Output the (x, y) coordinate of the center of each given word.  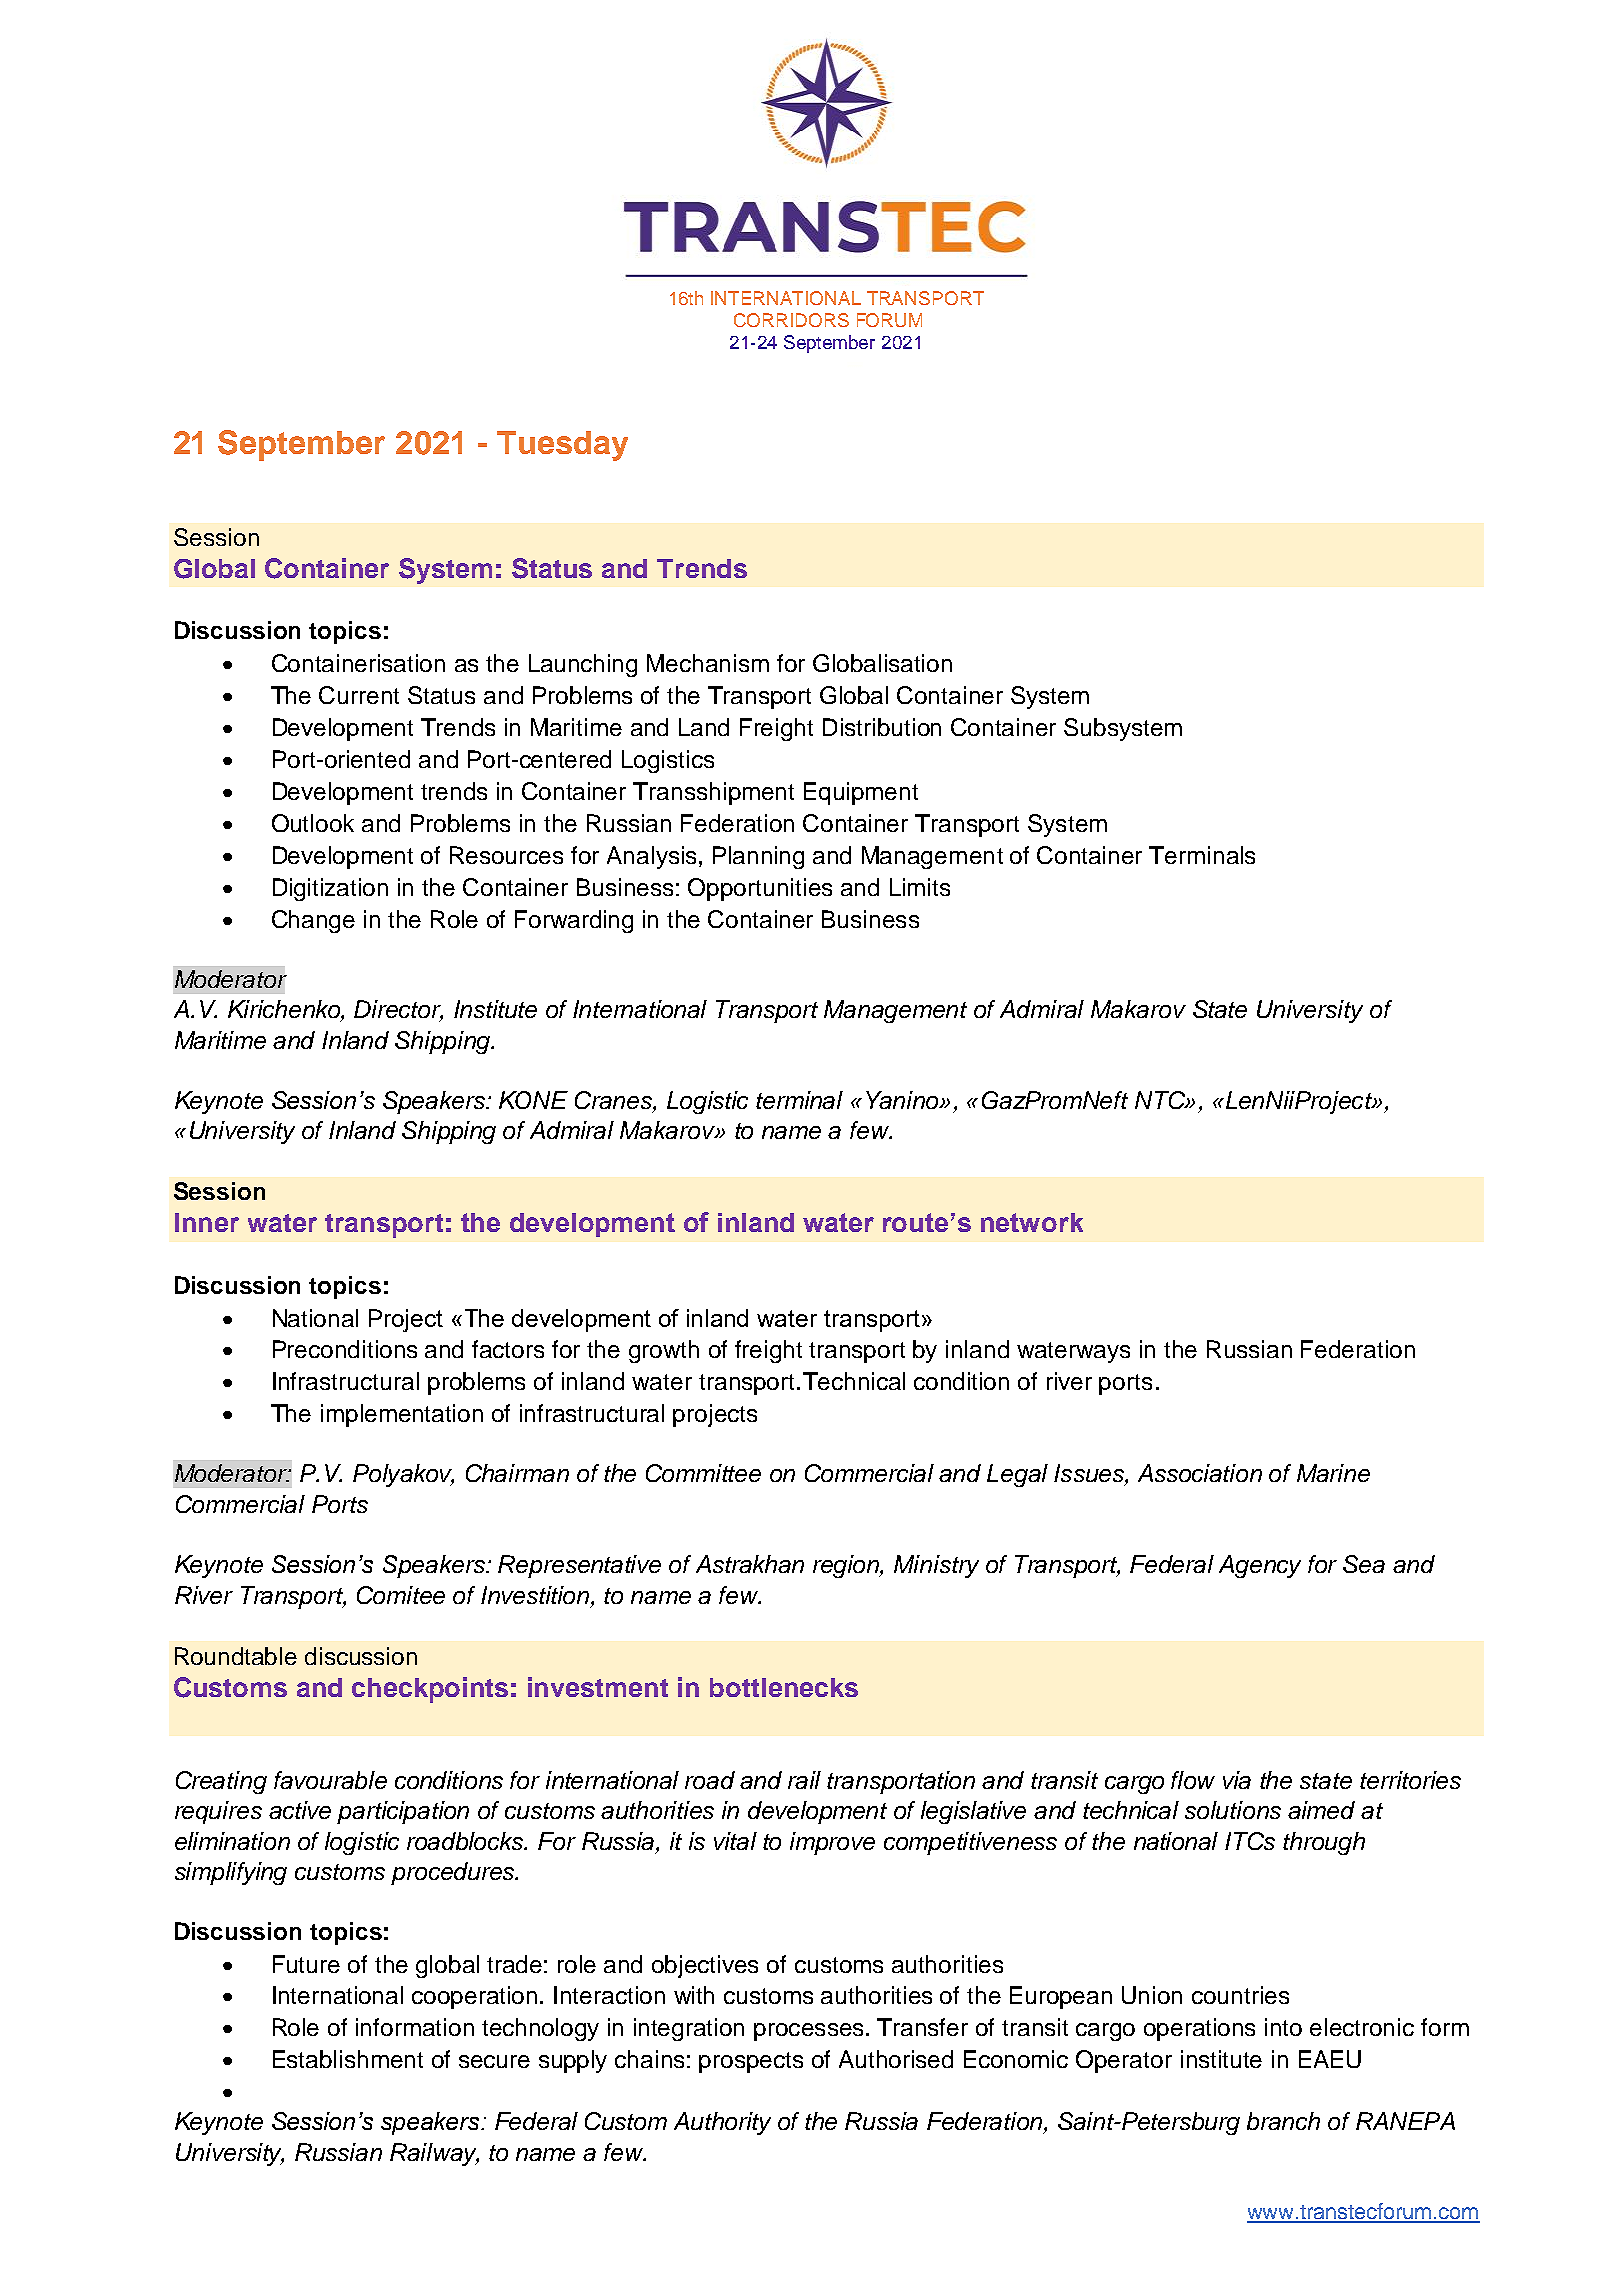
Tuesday (562, 446)
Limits (920, 887)
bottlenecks (784, 1687)
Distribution (882, 727)
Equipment (861, 793)
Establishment (348, 2059)
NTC (1161, 1100)
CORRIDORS (791, 320)
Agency (1260, 1566)
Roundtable (236, 1656)
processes (808, 2032)
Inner (207, 1222)
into (1283, 2027)
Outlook (313, 823)
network (1032, 1222)
